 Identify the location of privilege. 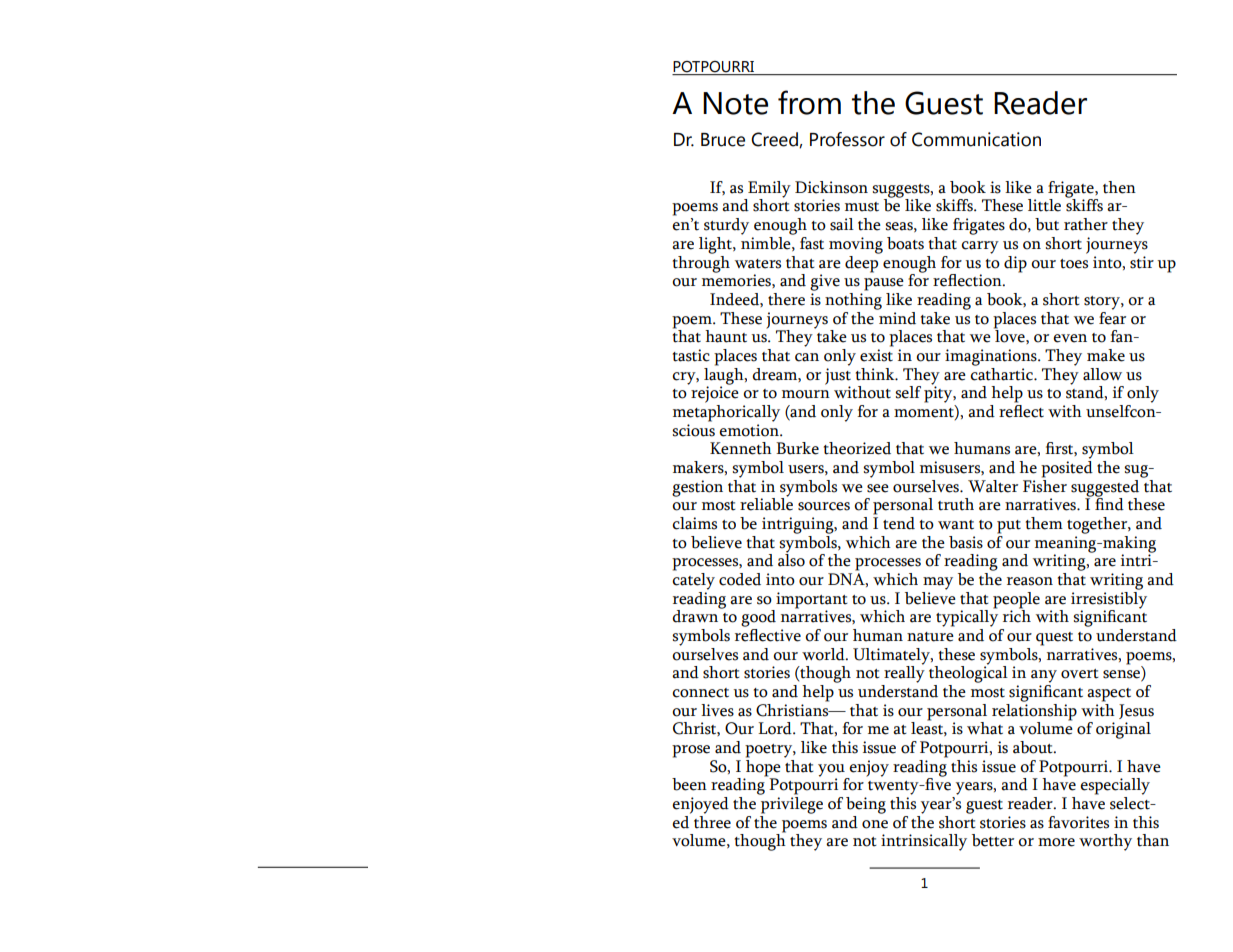
(791, 804).
